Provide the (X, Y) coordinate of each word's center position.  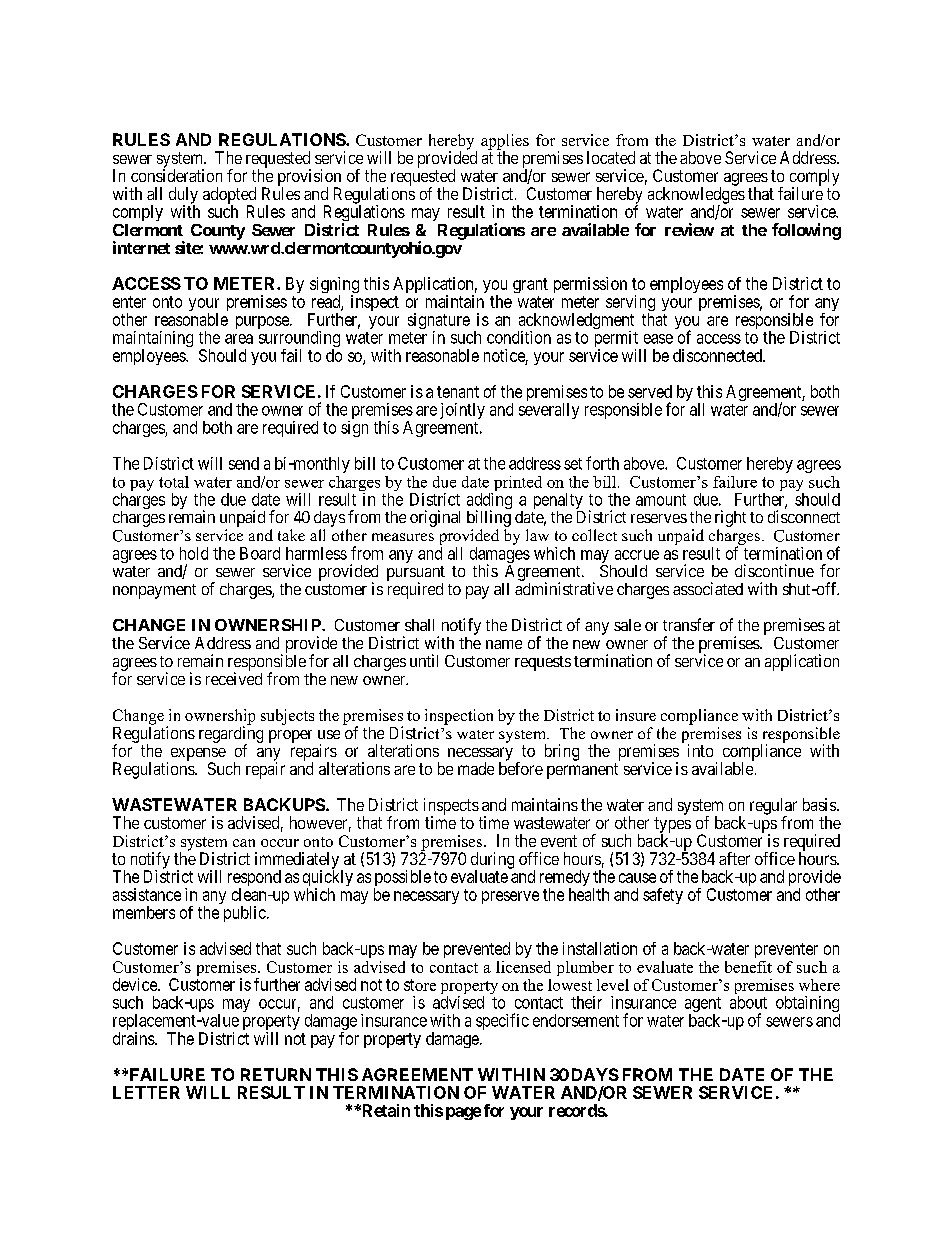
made (476, 768)
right (730, 520)
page (463, 1113)
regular (773, 807)
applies (505, 143)
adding (489, 502)
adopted (229, 196)
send (244, 463)
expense (198, 755)
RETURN (276, 1074)
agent (703, 1006)
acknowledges (696, 196)
